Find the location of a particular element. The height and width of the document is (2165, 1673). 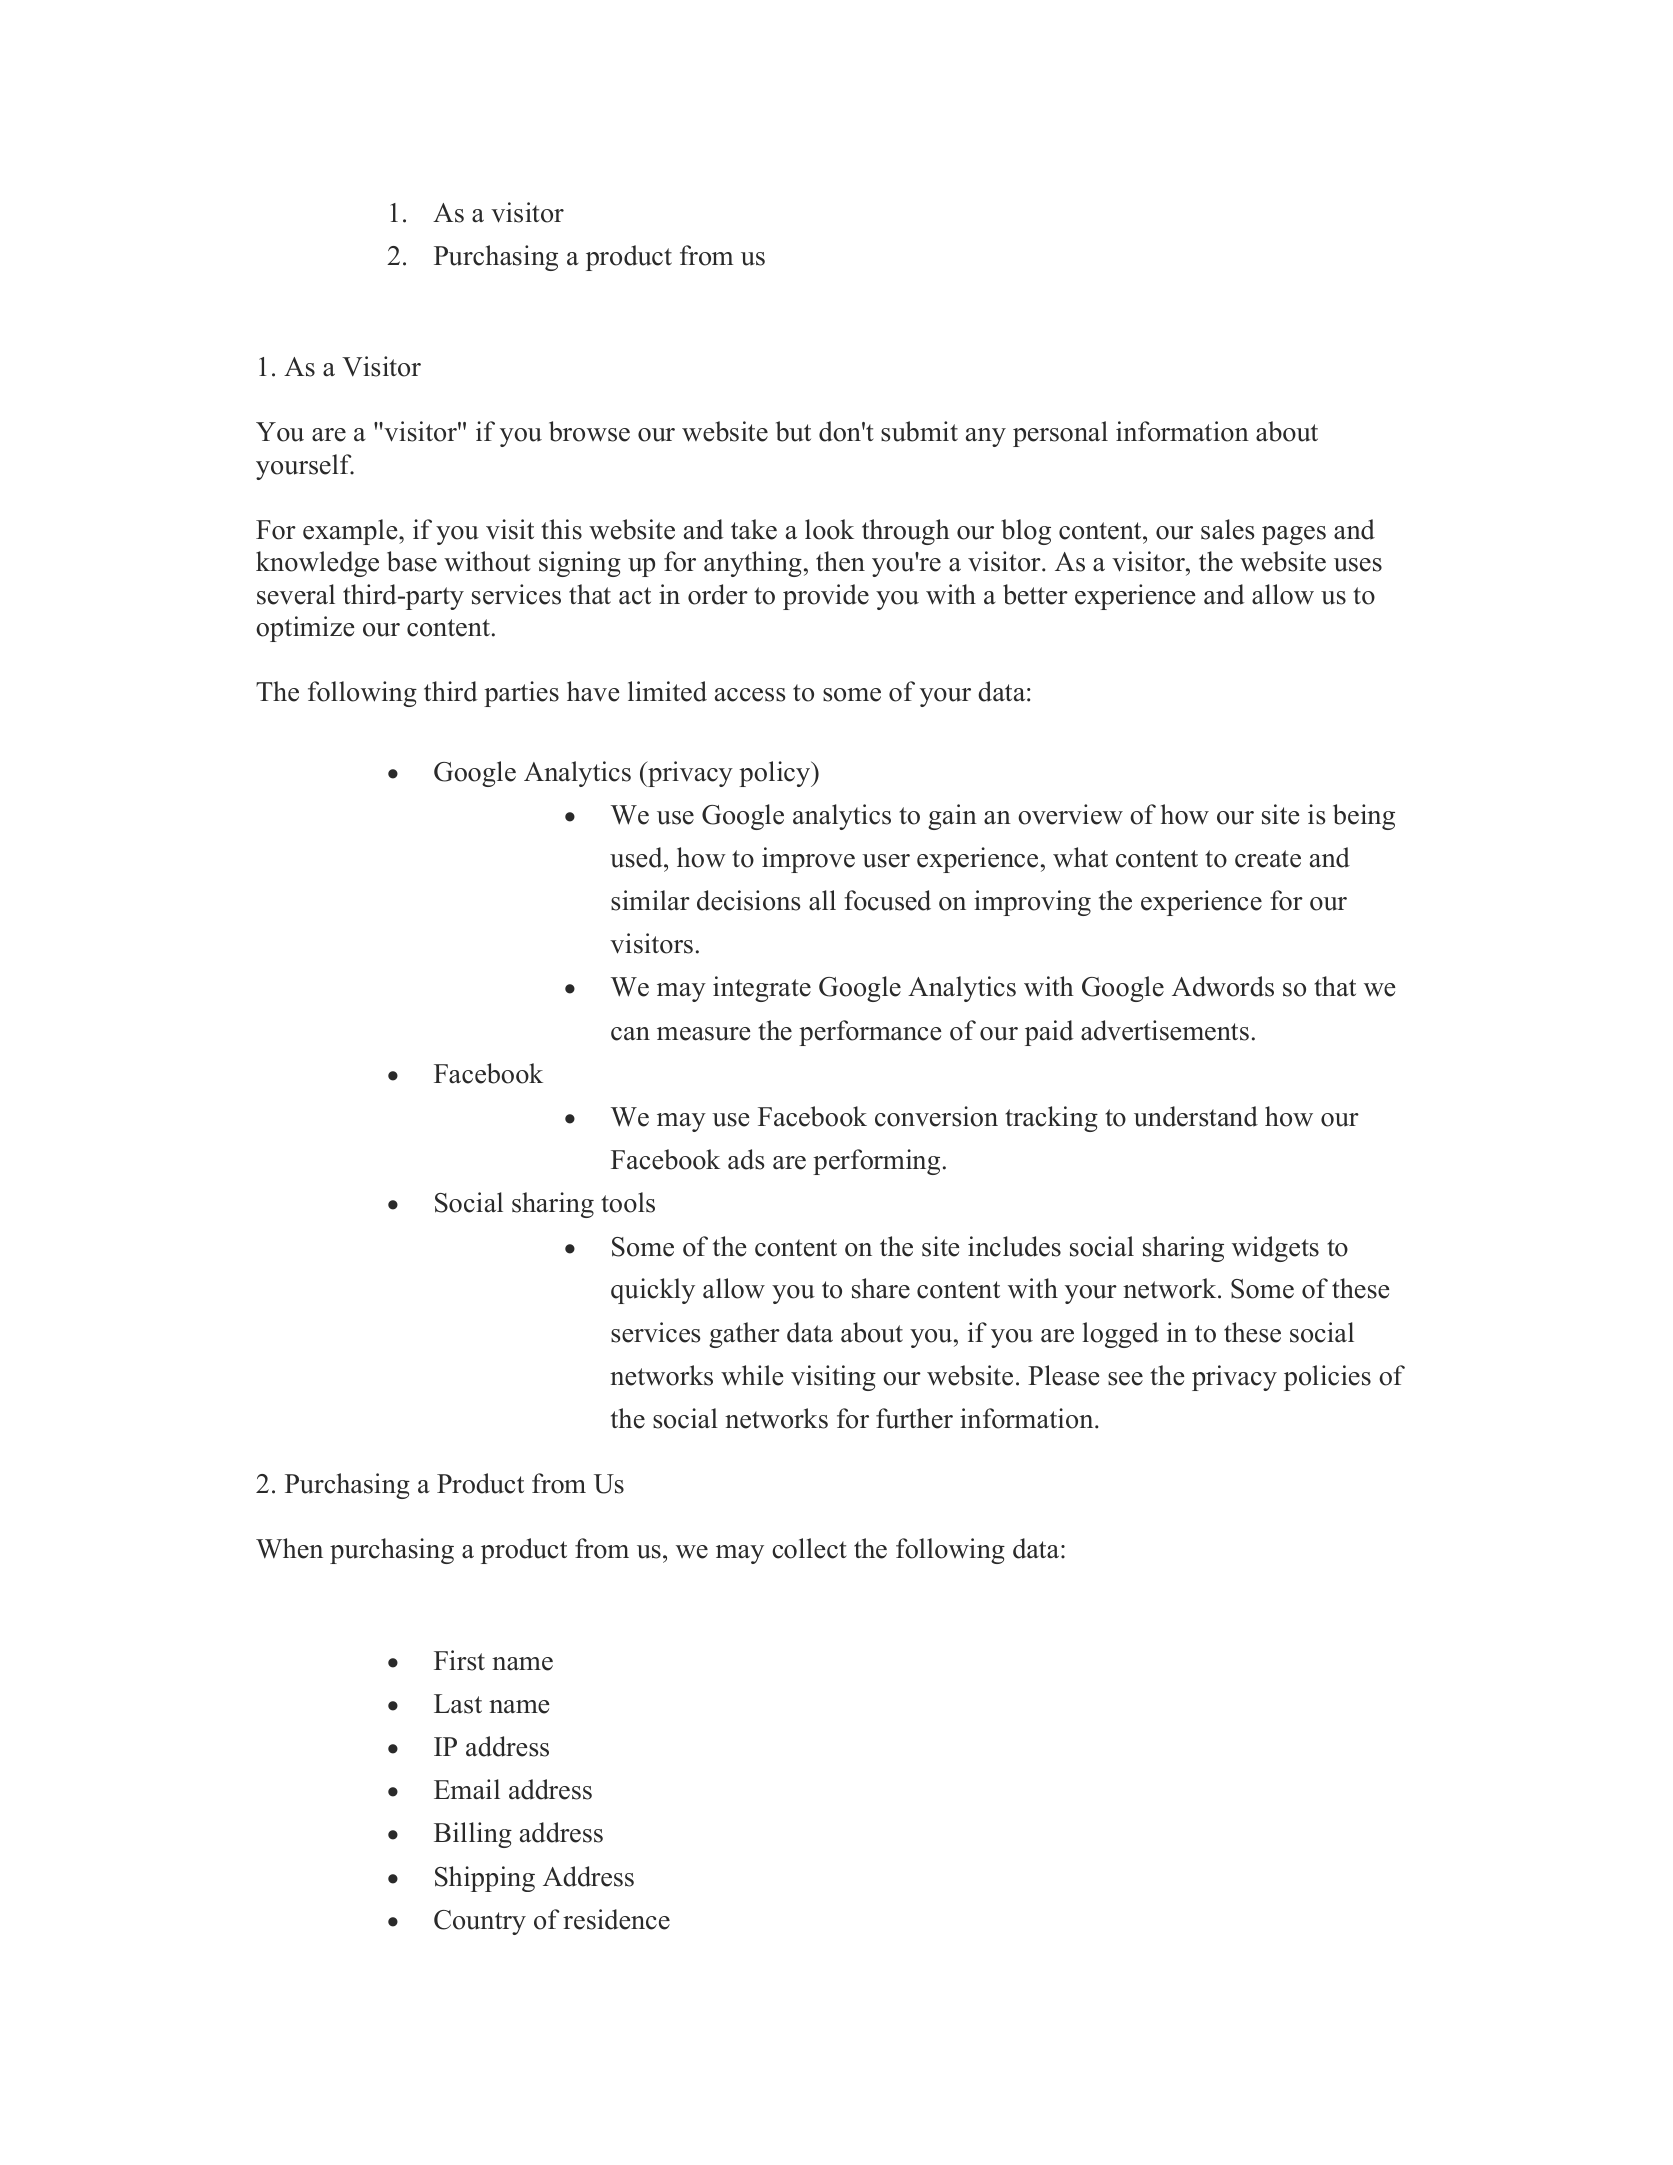

Adwords is located at coordinates (1223, 986).
